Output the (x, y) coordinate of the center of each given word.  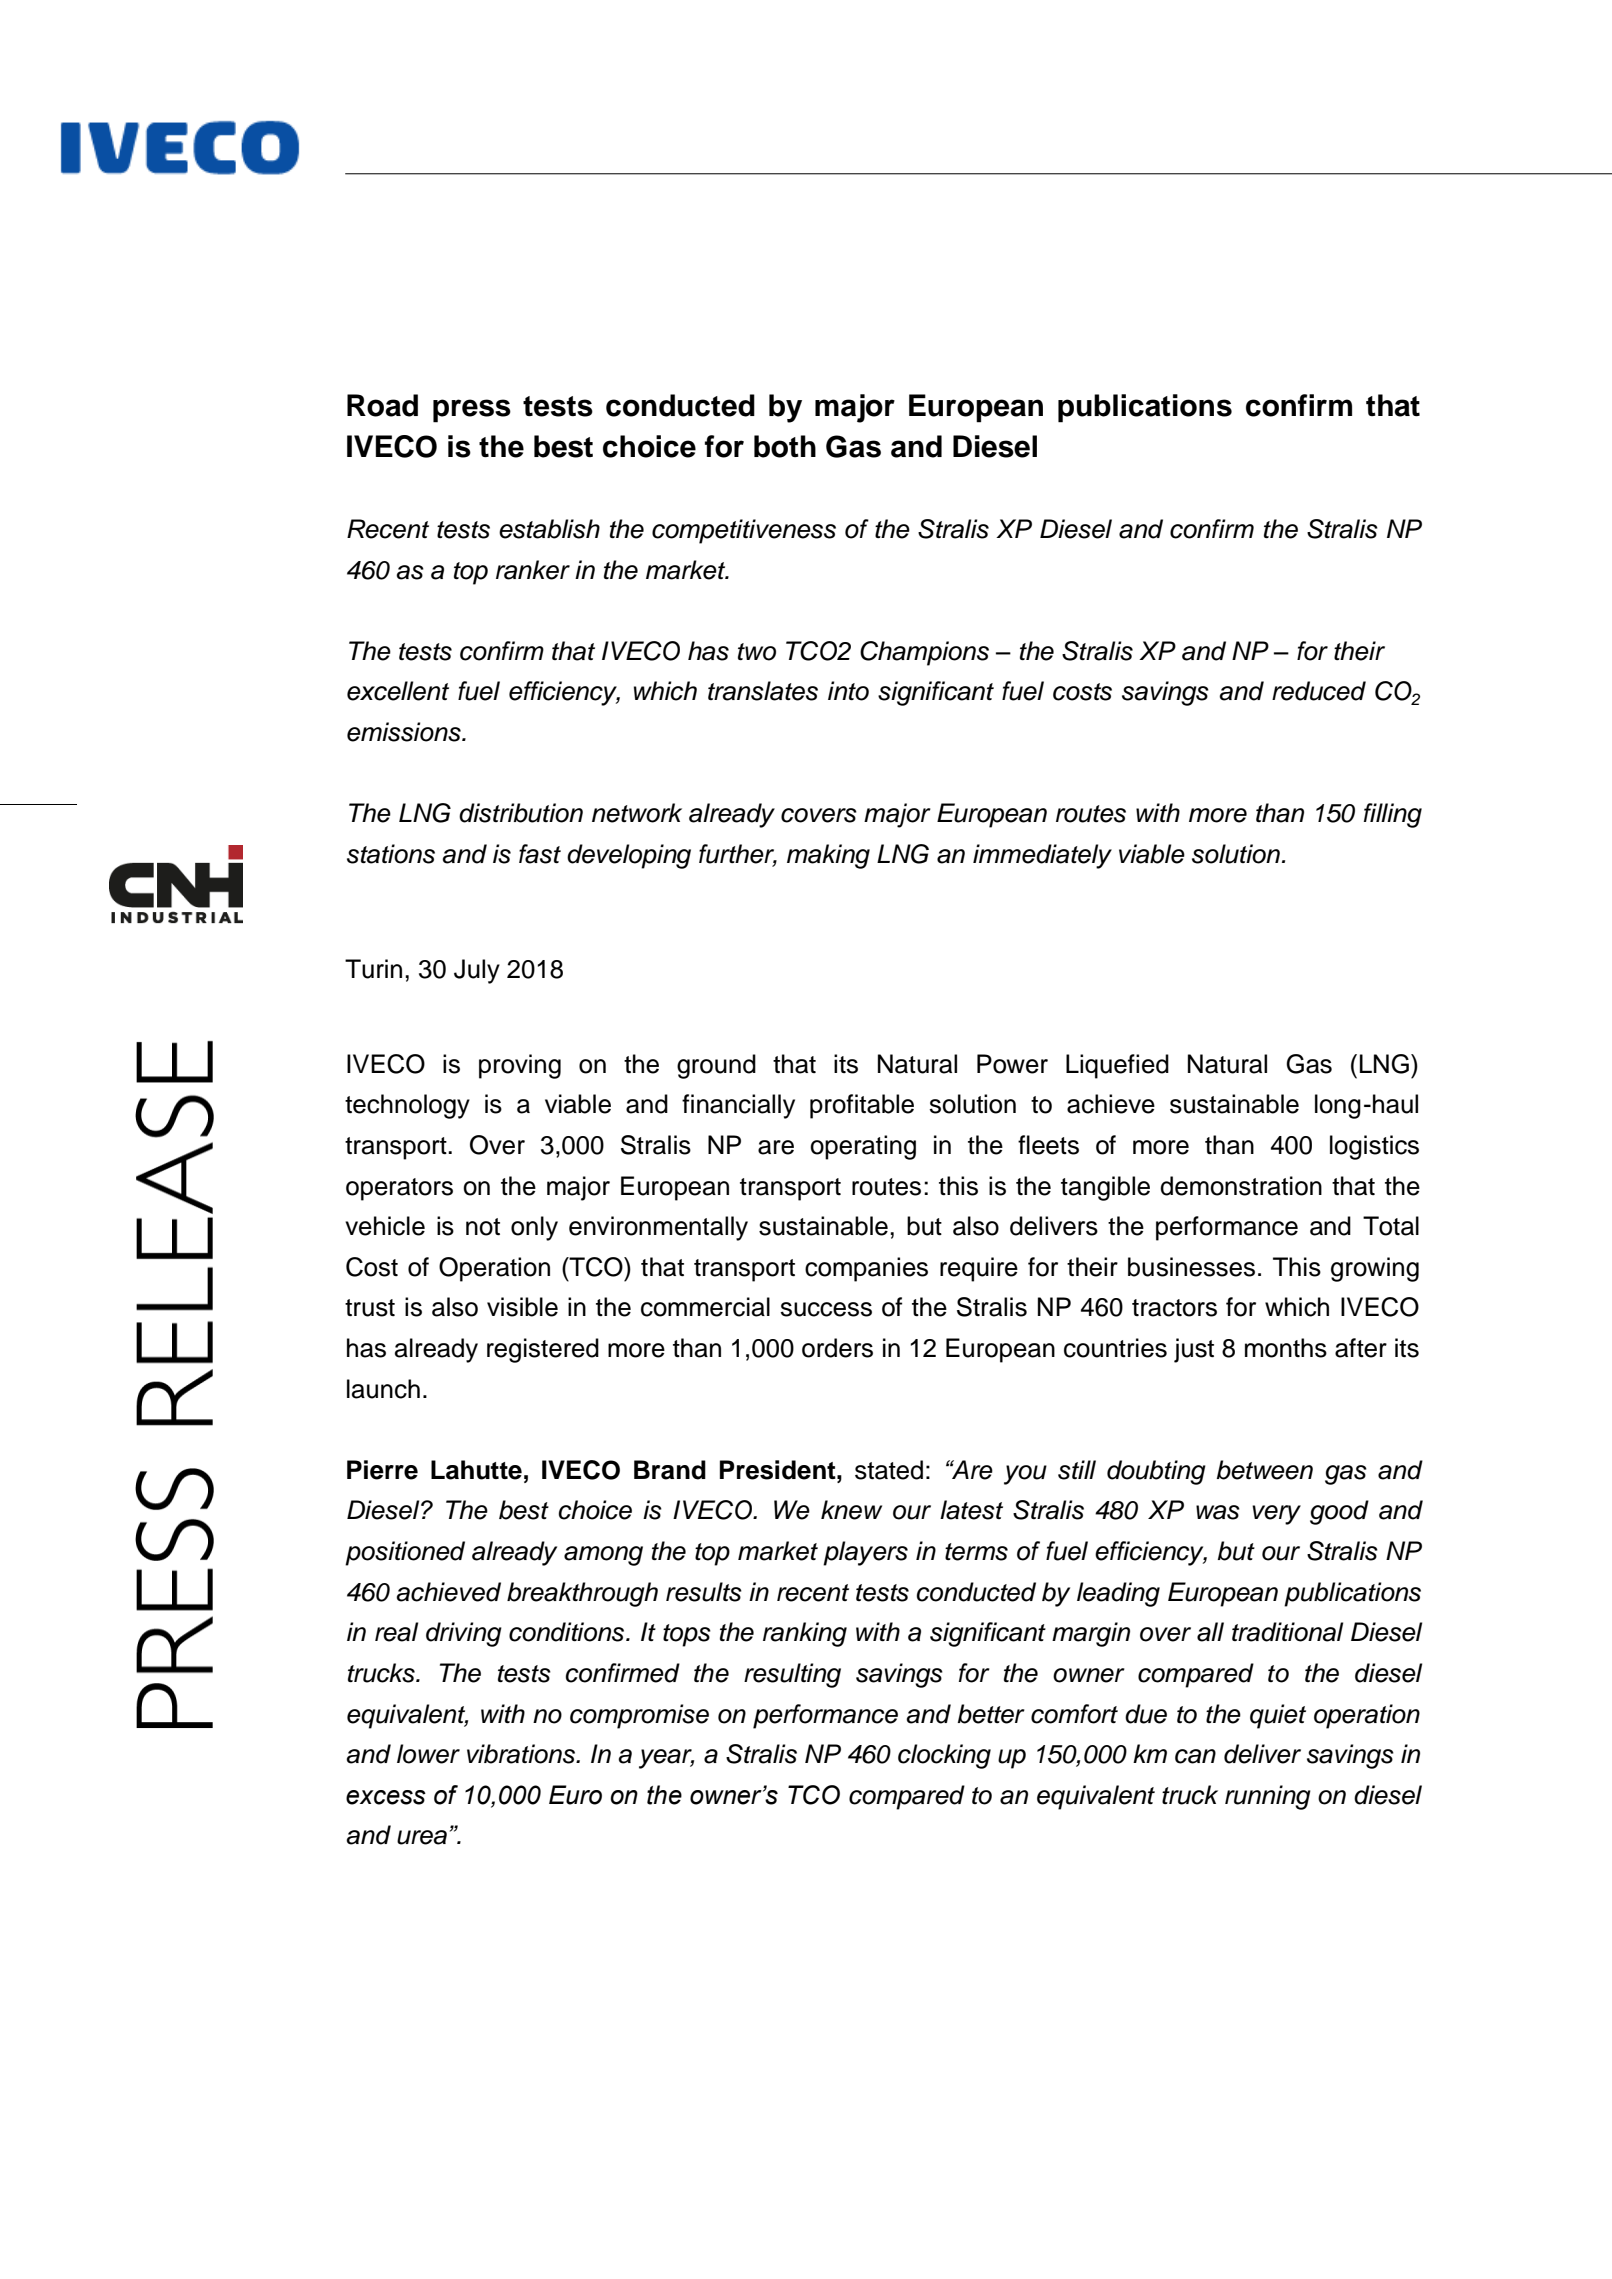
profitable (862, 1106)
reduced (1319, 691)
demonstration (1241, 1186)
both (785, 446)
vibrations (522, 1754)
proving (520, 1066)
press (472, 411)
